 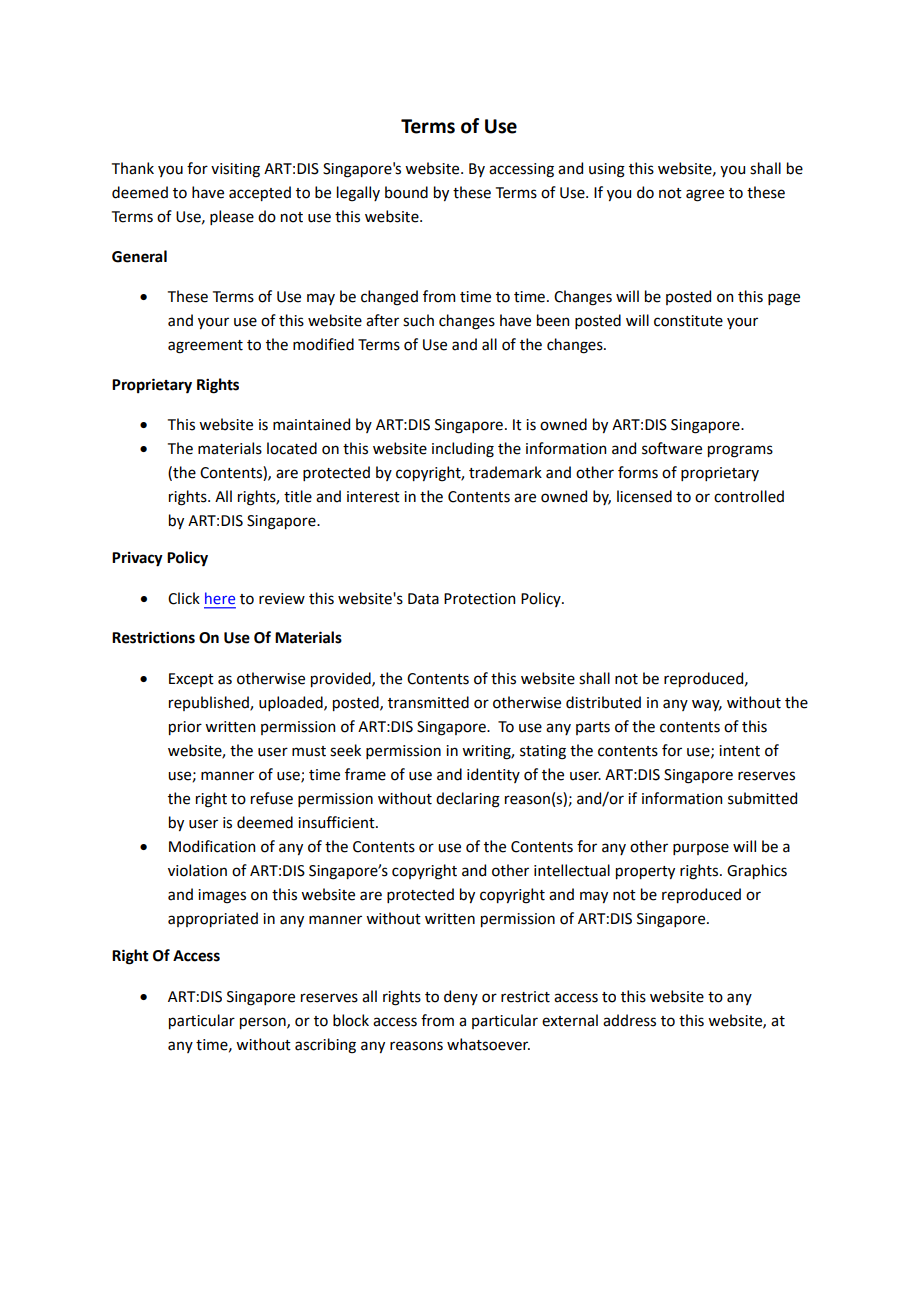 I want to click on bound, so click(x=406, y=192).
